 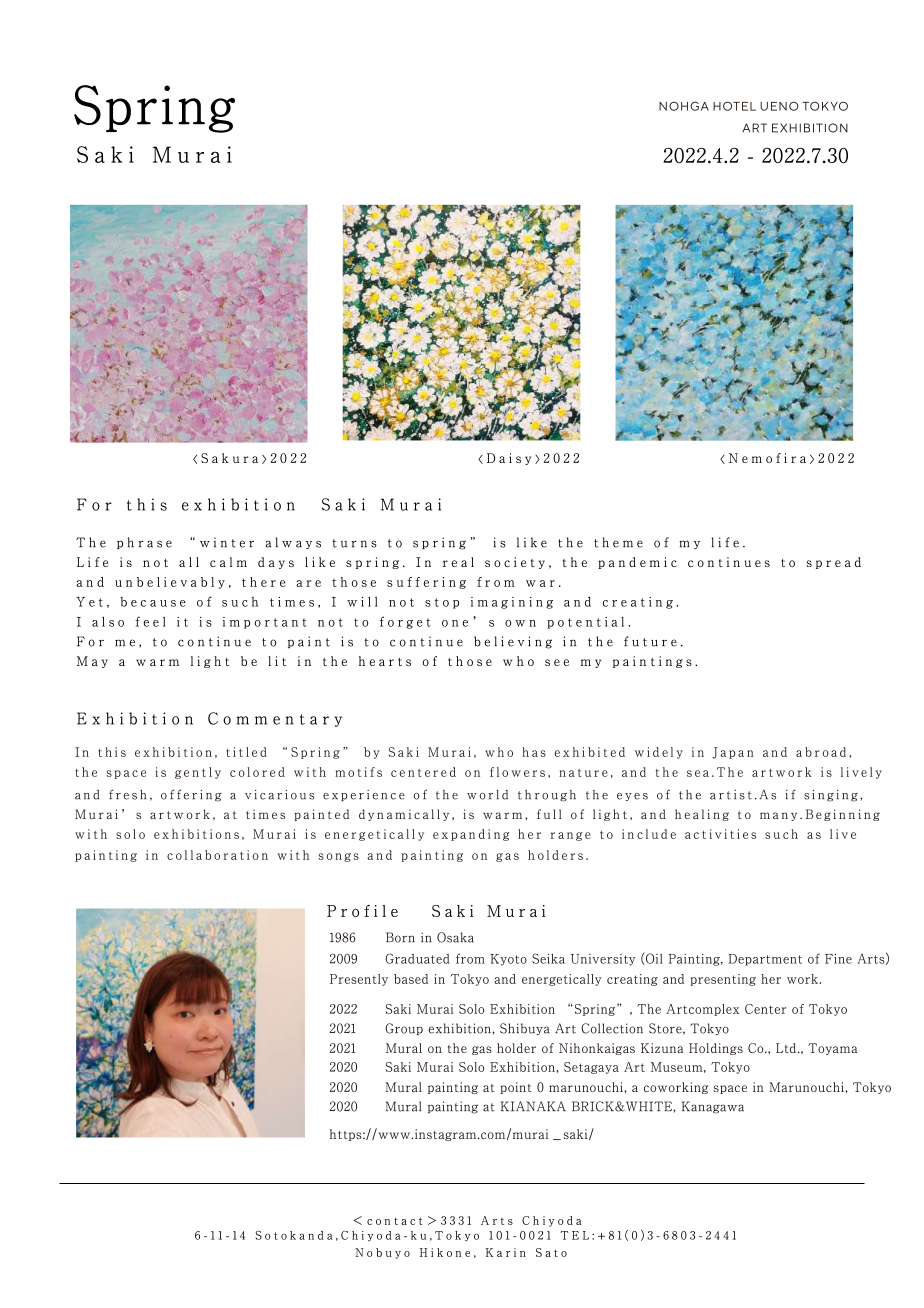 I want to click on unbelievably, so click(x=170, y=583).
